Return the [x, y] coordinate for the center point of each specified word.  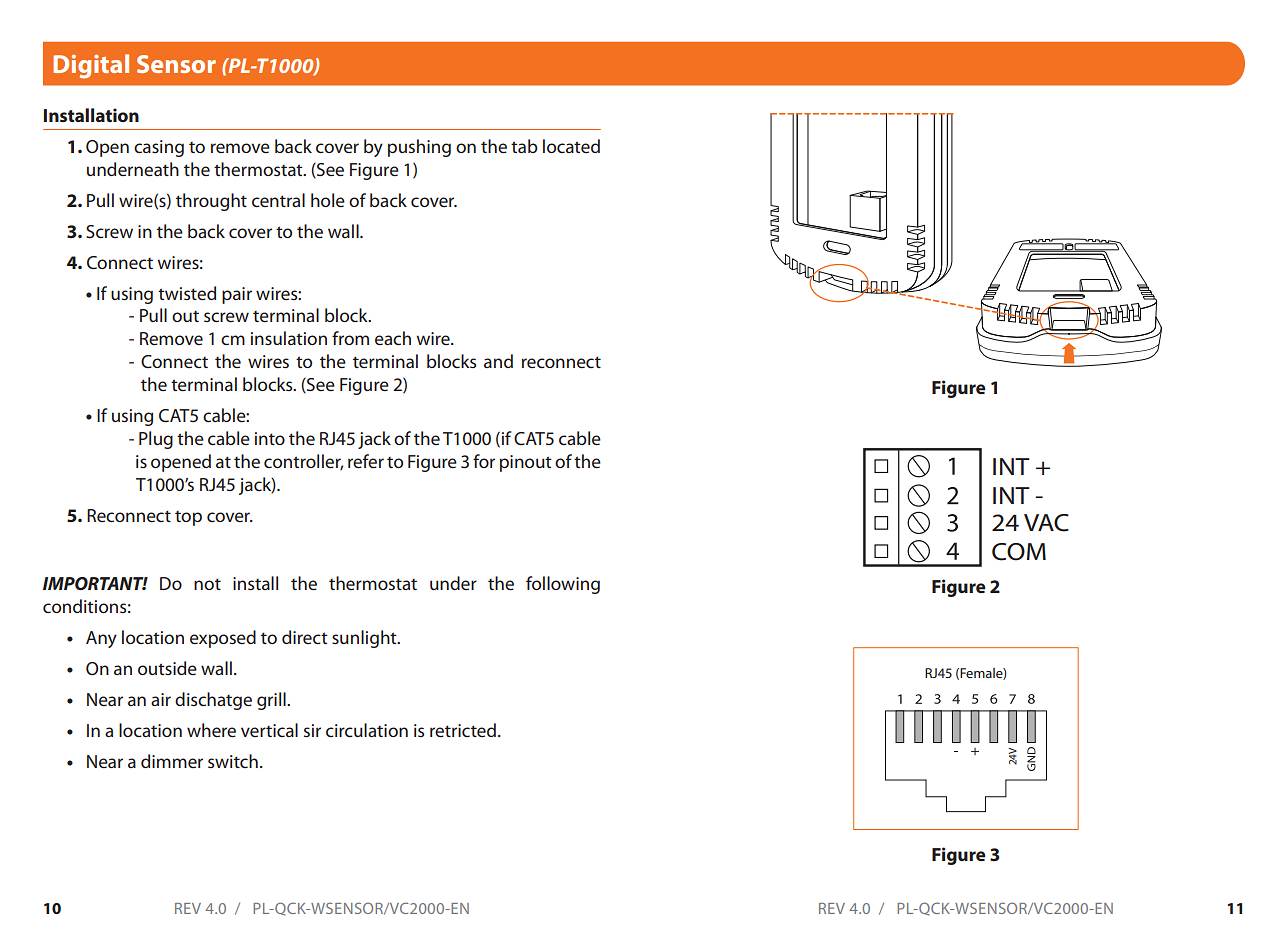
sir [312, 730]
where [211, 730]
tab [524, 146]
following [563, 585]
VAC [1046, 523]
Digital [91, 66]
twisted [187, 293]
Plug [156, 440]
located [571, 146]
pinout [526, 463]
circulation [367, 730]
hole [328, 200]
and [498, 361]
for [484, 461]
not [207, 584]
